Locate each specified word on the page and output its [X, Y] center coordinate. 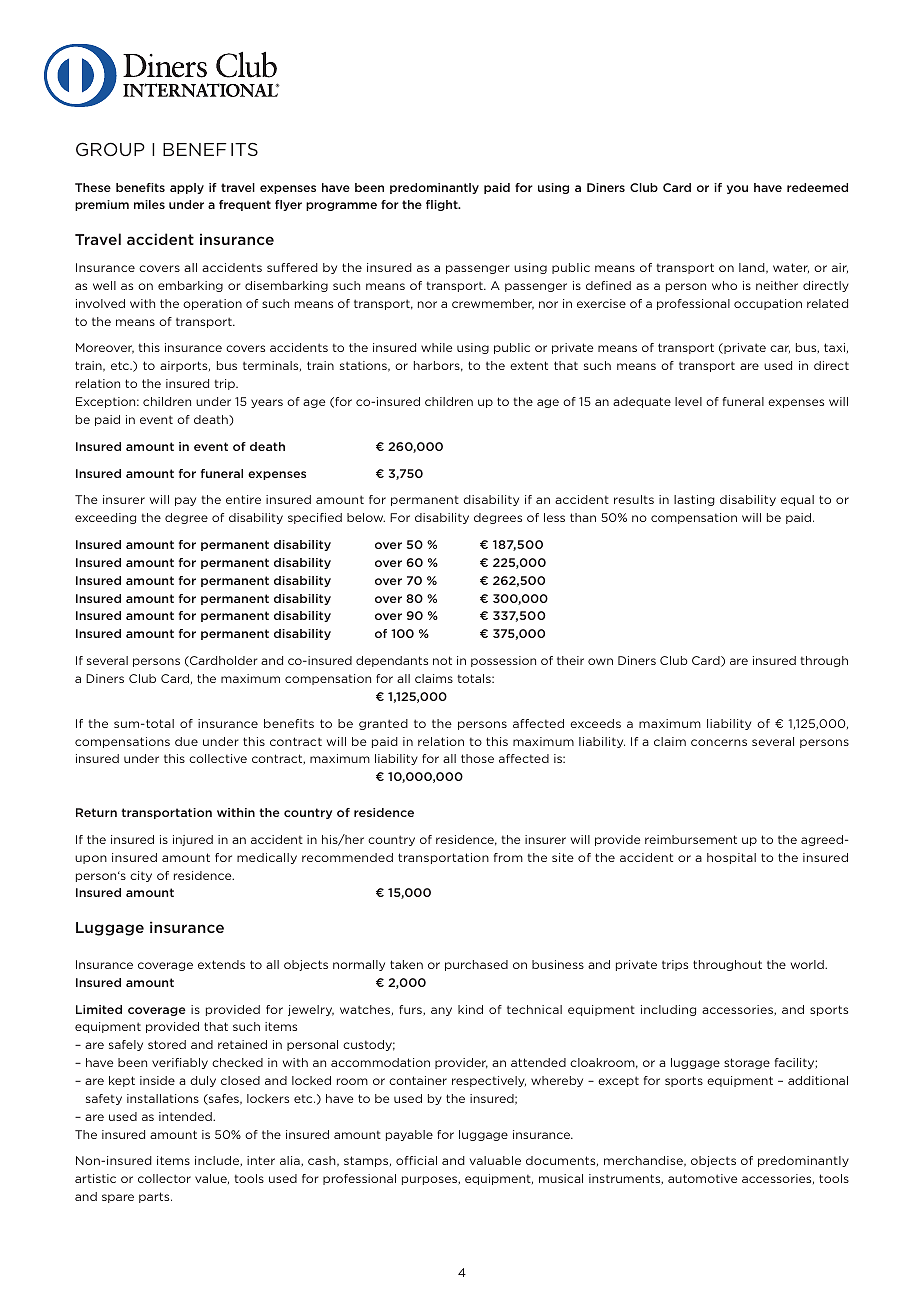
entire [243, 499]
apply [187, 188]
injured [193, 840]
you [737, 189]
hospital [731, 858]
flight [443, 205]
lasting [694, 500]
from [508, 857]
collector [164, 1178]
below [366, 517]
